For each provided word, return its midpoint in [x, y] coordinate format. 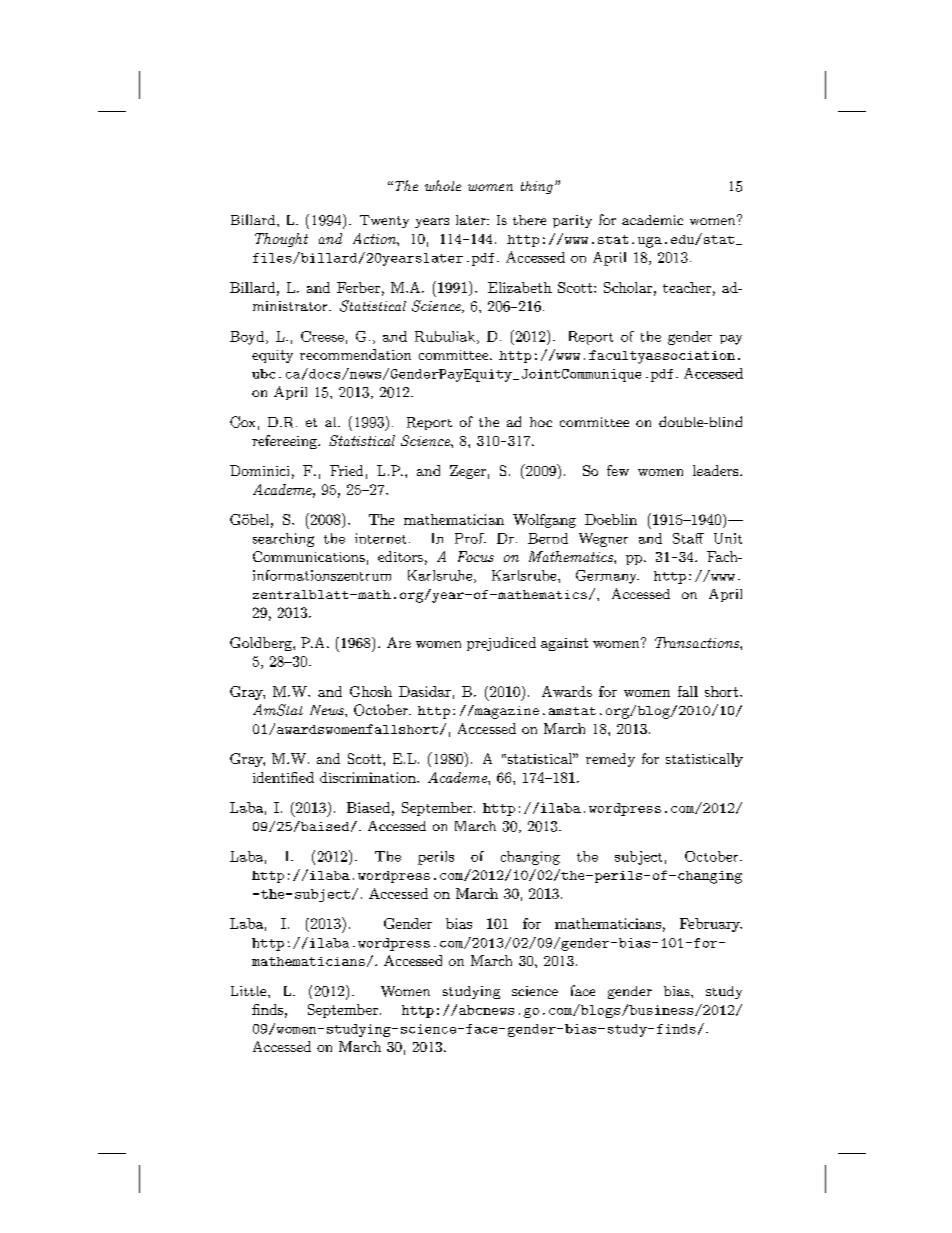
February [711, 925]
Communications [309, 556]
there [529, 220]
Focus [476, 556]
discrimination [369, 777]
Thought [281, 240]
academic [652, 220]
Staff [688, 538]
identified [283, 777]
